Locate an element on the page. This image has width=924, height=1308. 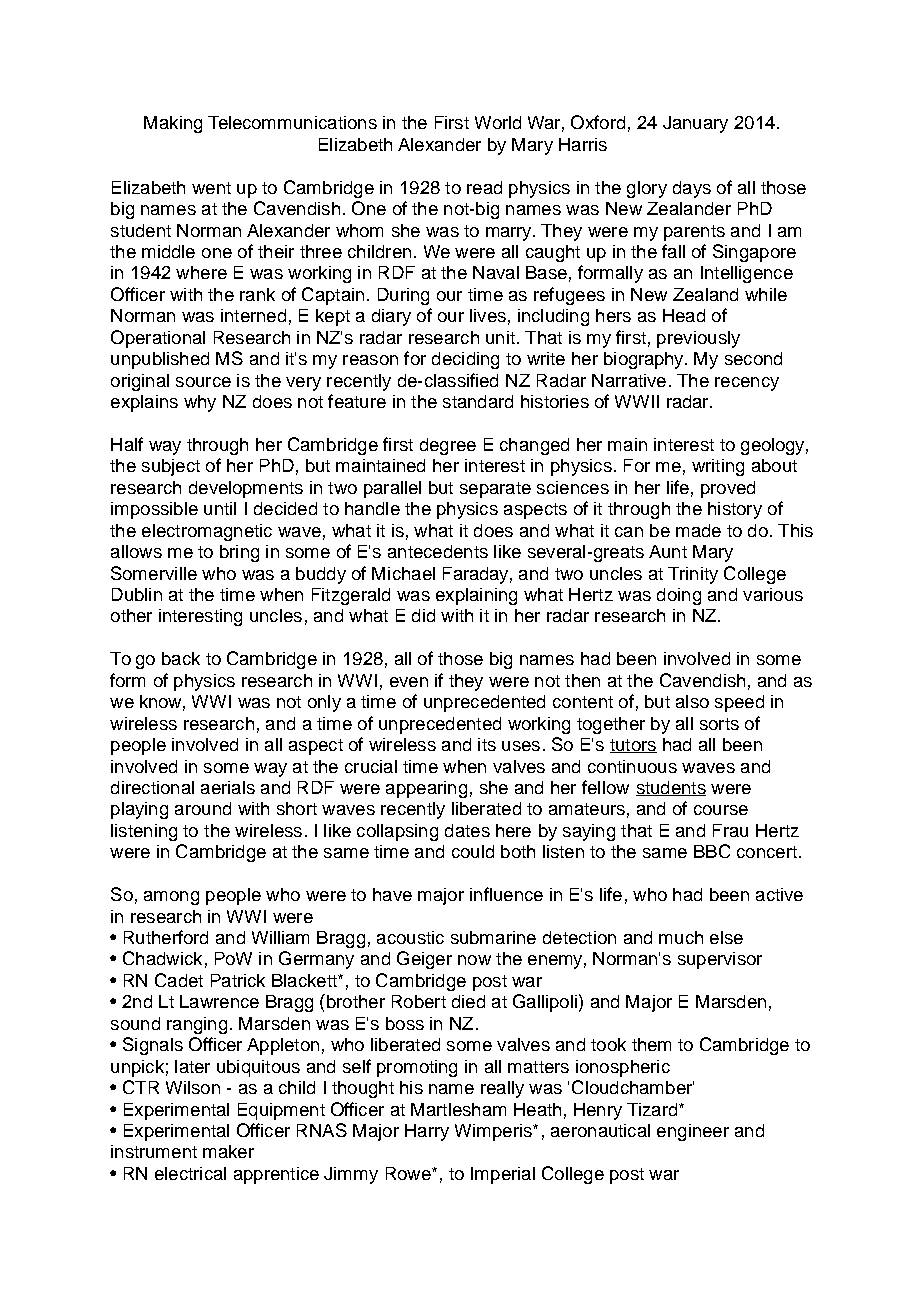
read is located at coordinates (484, 187).
